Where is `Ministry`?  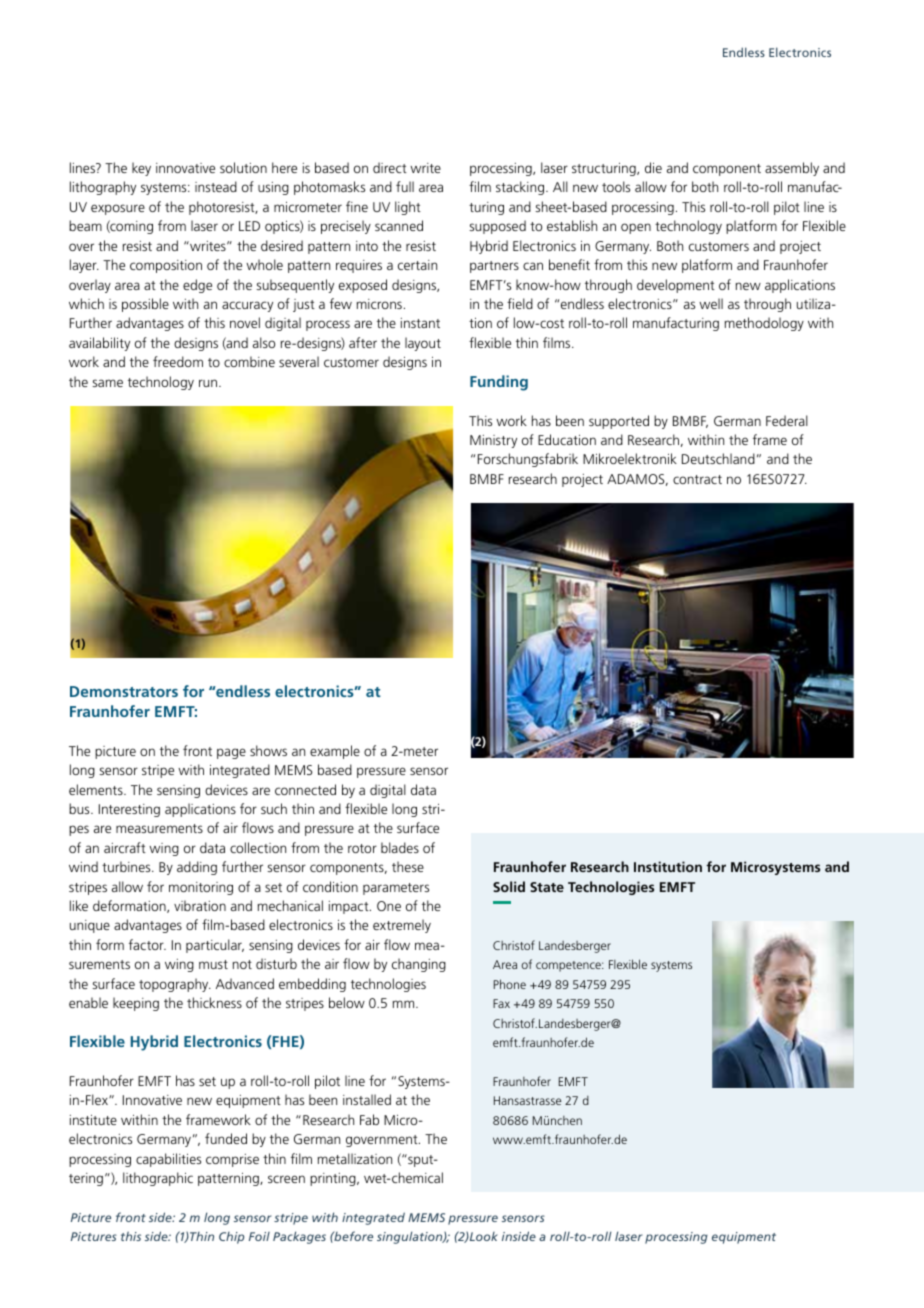
Ministry is located at coordinates (493, 441).
